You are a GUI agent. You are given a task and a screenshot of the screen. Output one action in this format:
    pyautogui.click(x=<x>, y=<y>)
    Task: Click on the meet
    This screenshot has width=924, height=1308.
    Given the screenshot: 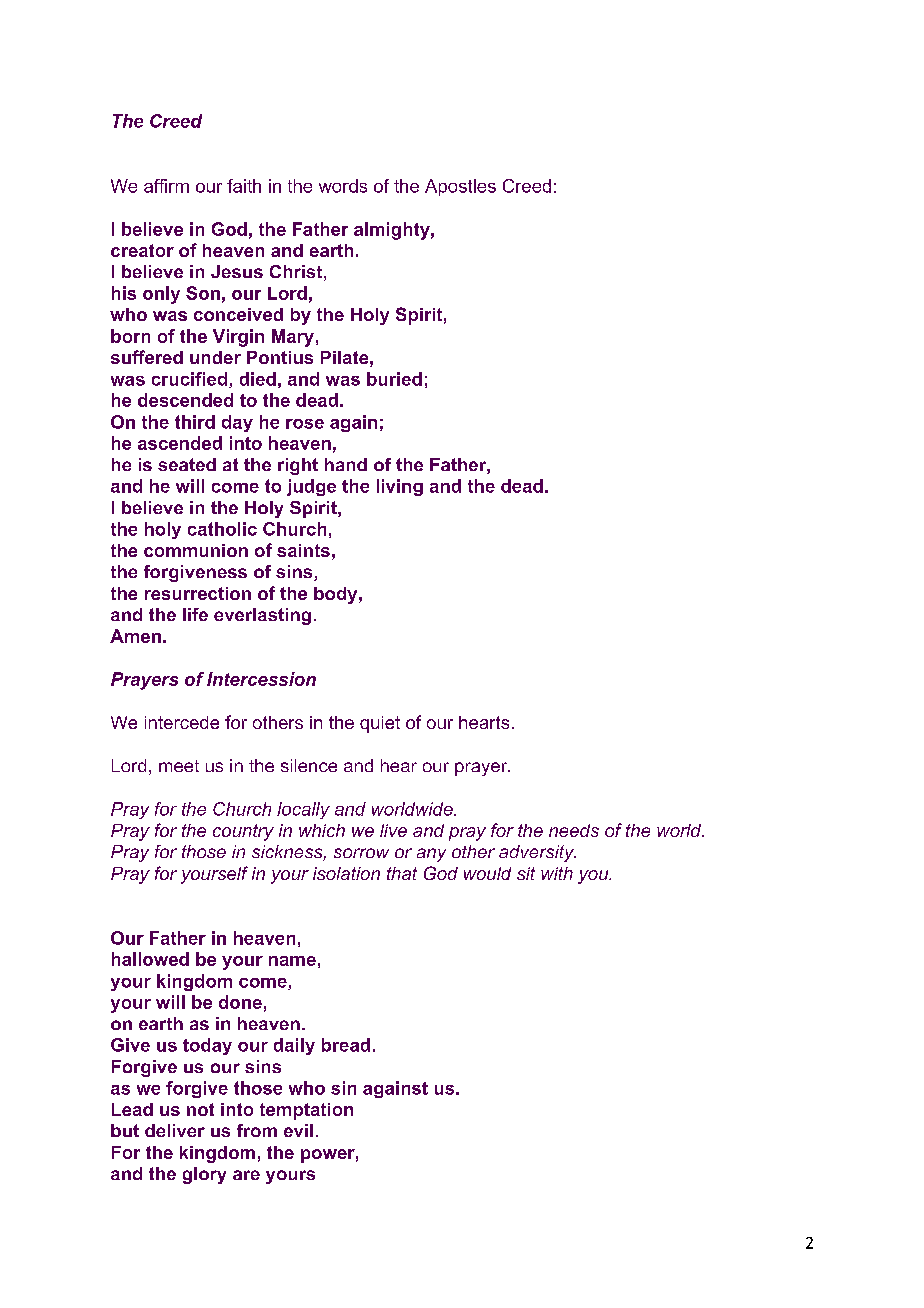 What is the action you would take?
    pyautogui.click(x=179, y=766)
